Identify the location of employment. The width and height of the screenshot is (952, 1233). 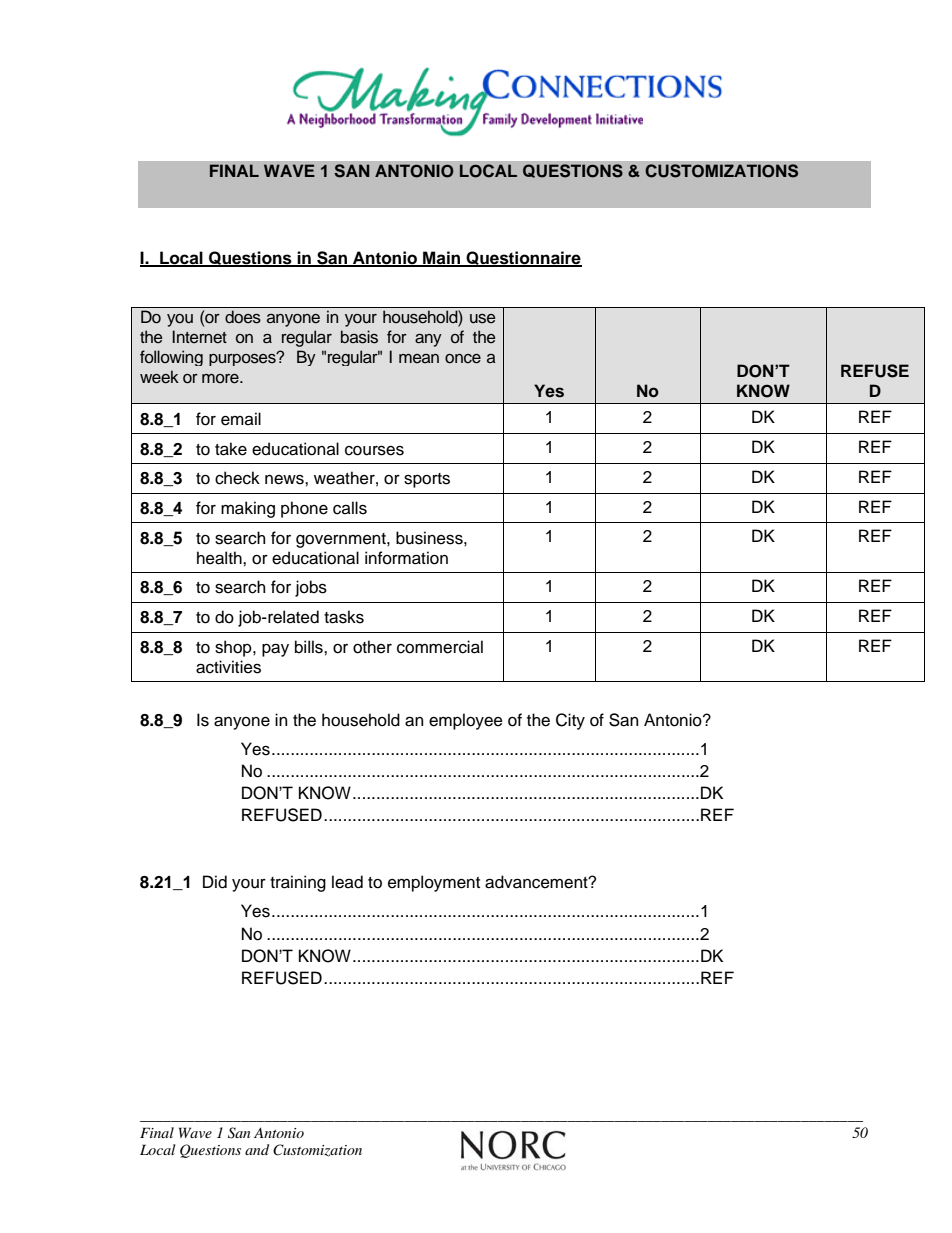
(434, 883).
